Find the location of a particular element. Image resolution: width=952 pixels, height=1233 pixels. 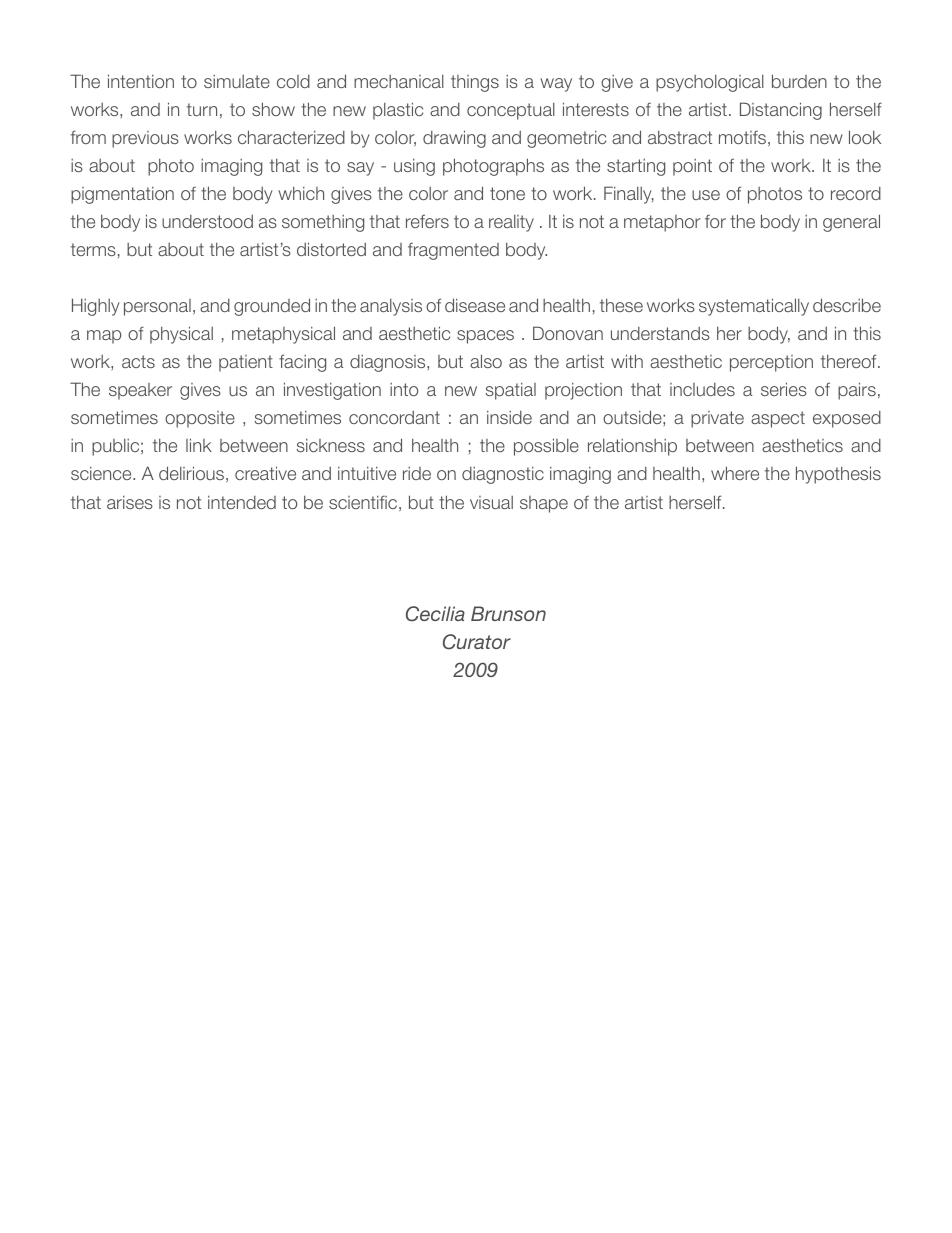

systematically is located at coordinates (754, 307).
